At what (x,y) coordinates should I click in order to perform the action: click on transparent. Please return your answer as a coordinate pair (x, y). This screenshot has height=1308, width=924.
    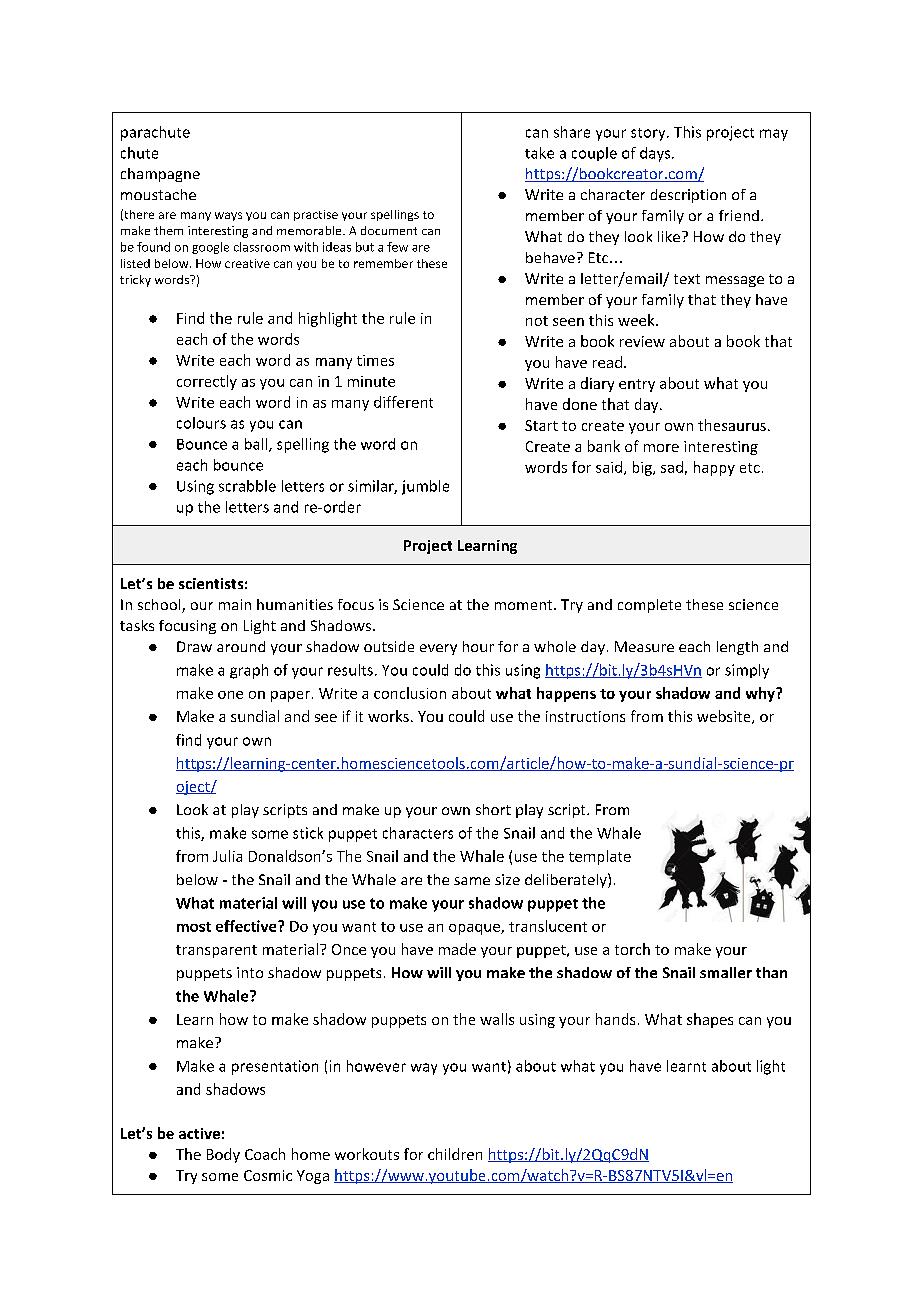
    Looking at the image, I should click on (216, 951).
